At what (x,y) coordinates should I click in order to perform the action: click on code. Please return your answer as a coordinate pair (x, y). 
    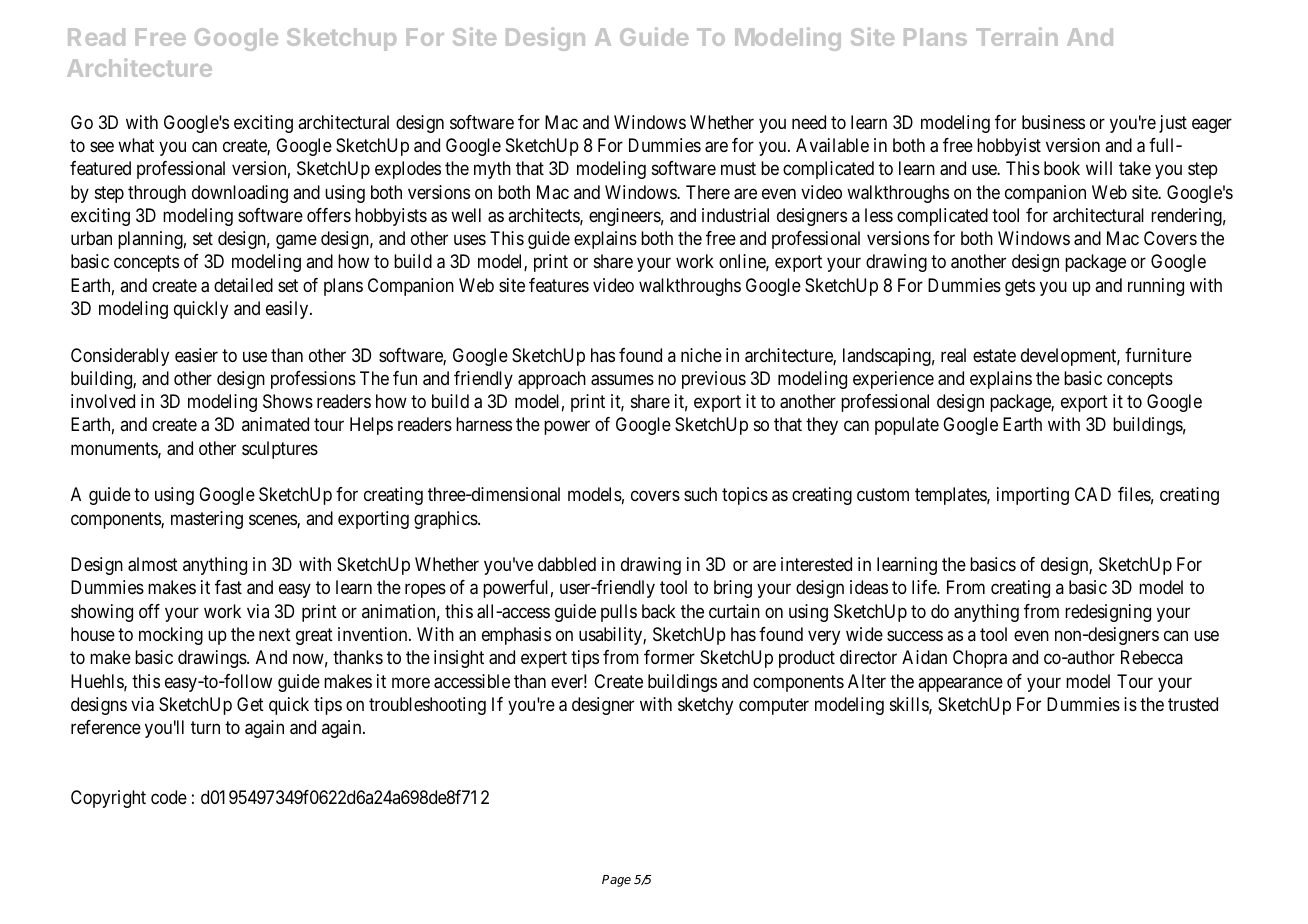
    Looking at the image, I should click on (169, 797).
